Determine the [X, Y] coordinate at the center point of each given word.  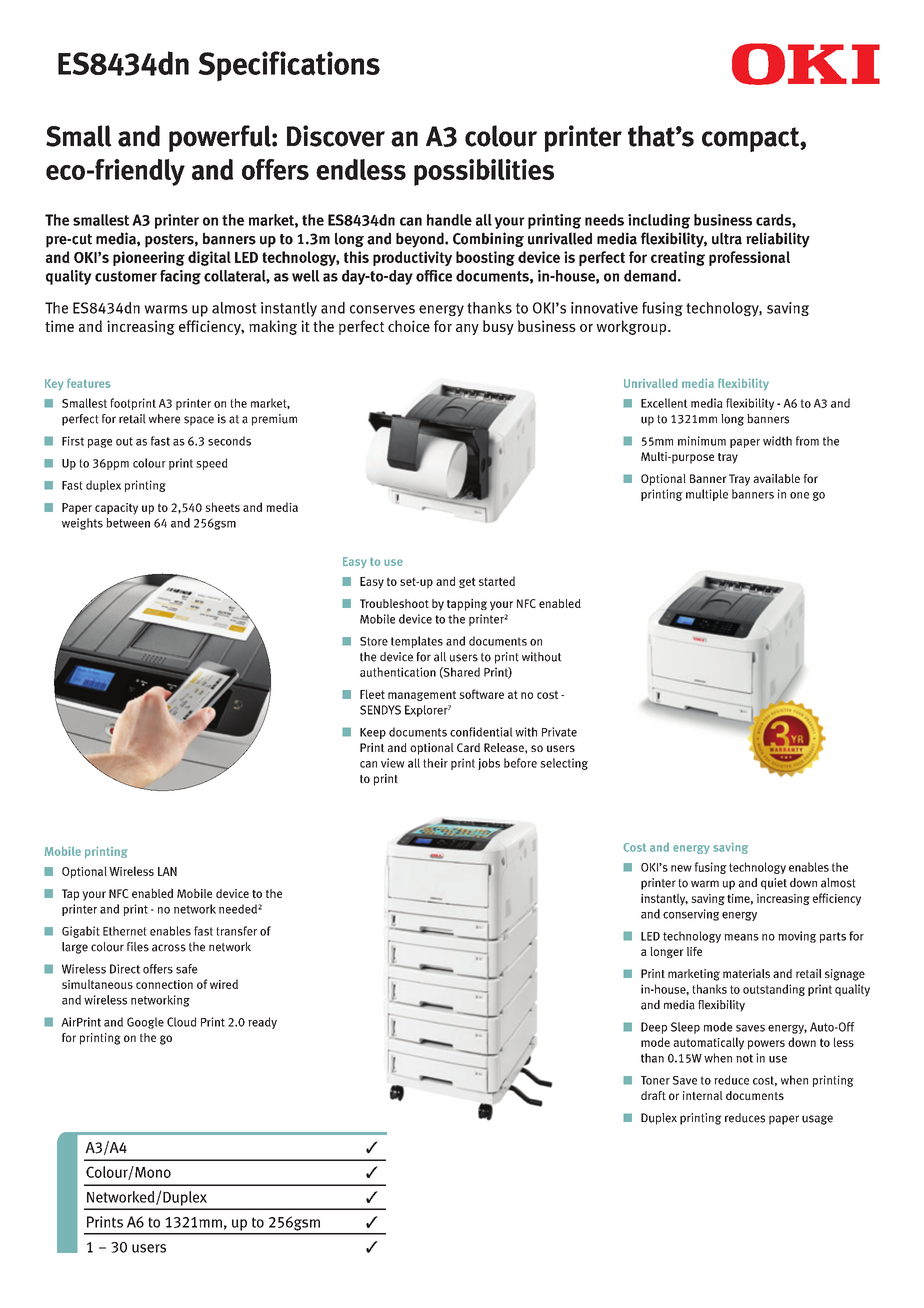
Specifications [289, 66]
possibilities [484, 172]
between [128, 523]
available [776, 478]
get [467, 582]
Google [145, 1023]
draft [653, 1095]
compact [751, 139]
